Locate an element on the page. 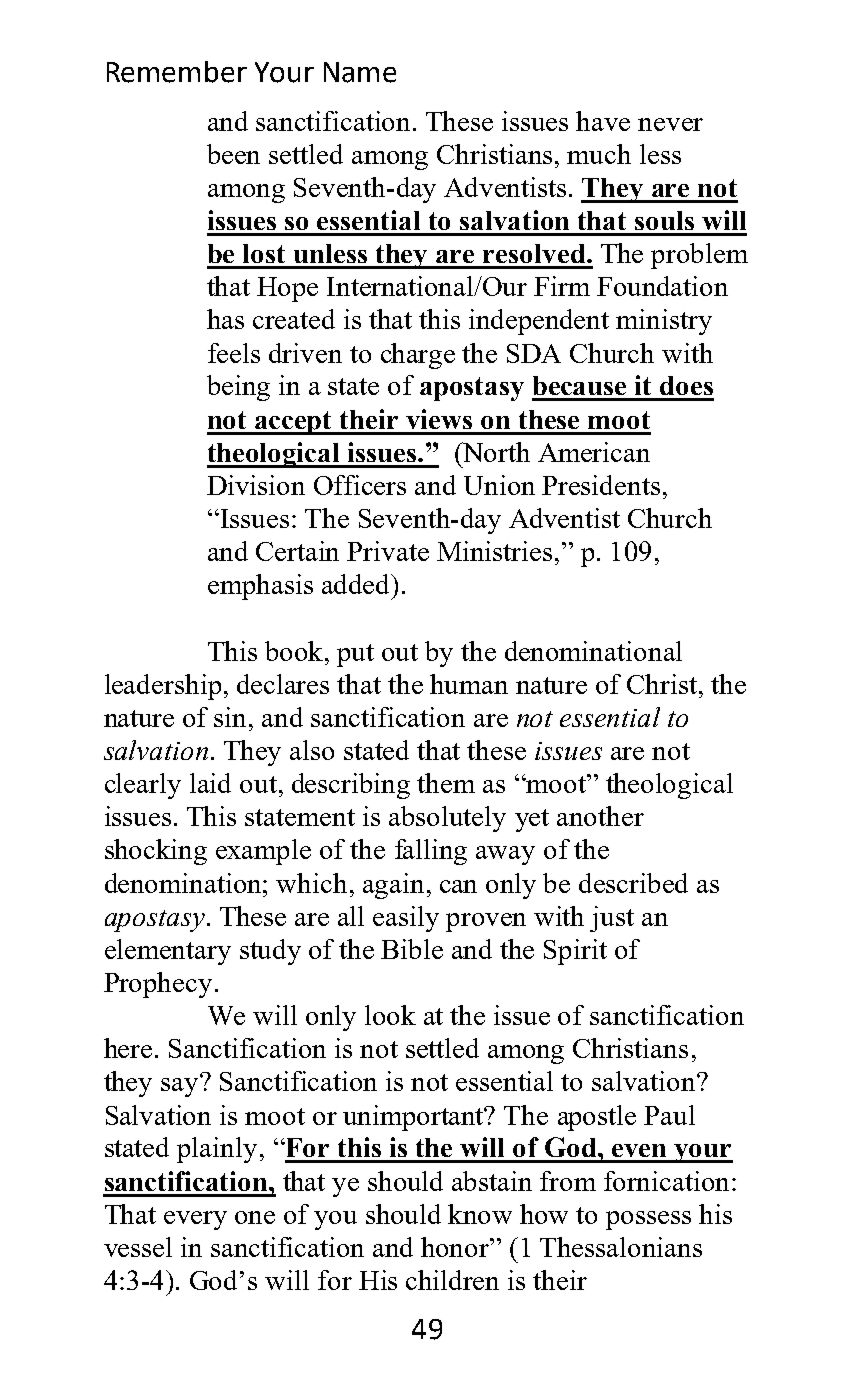  another is located at coordinates (600, 816).
